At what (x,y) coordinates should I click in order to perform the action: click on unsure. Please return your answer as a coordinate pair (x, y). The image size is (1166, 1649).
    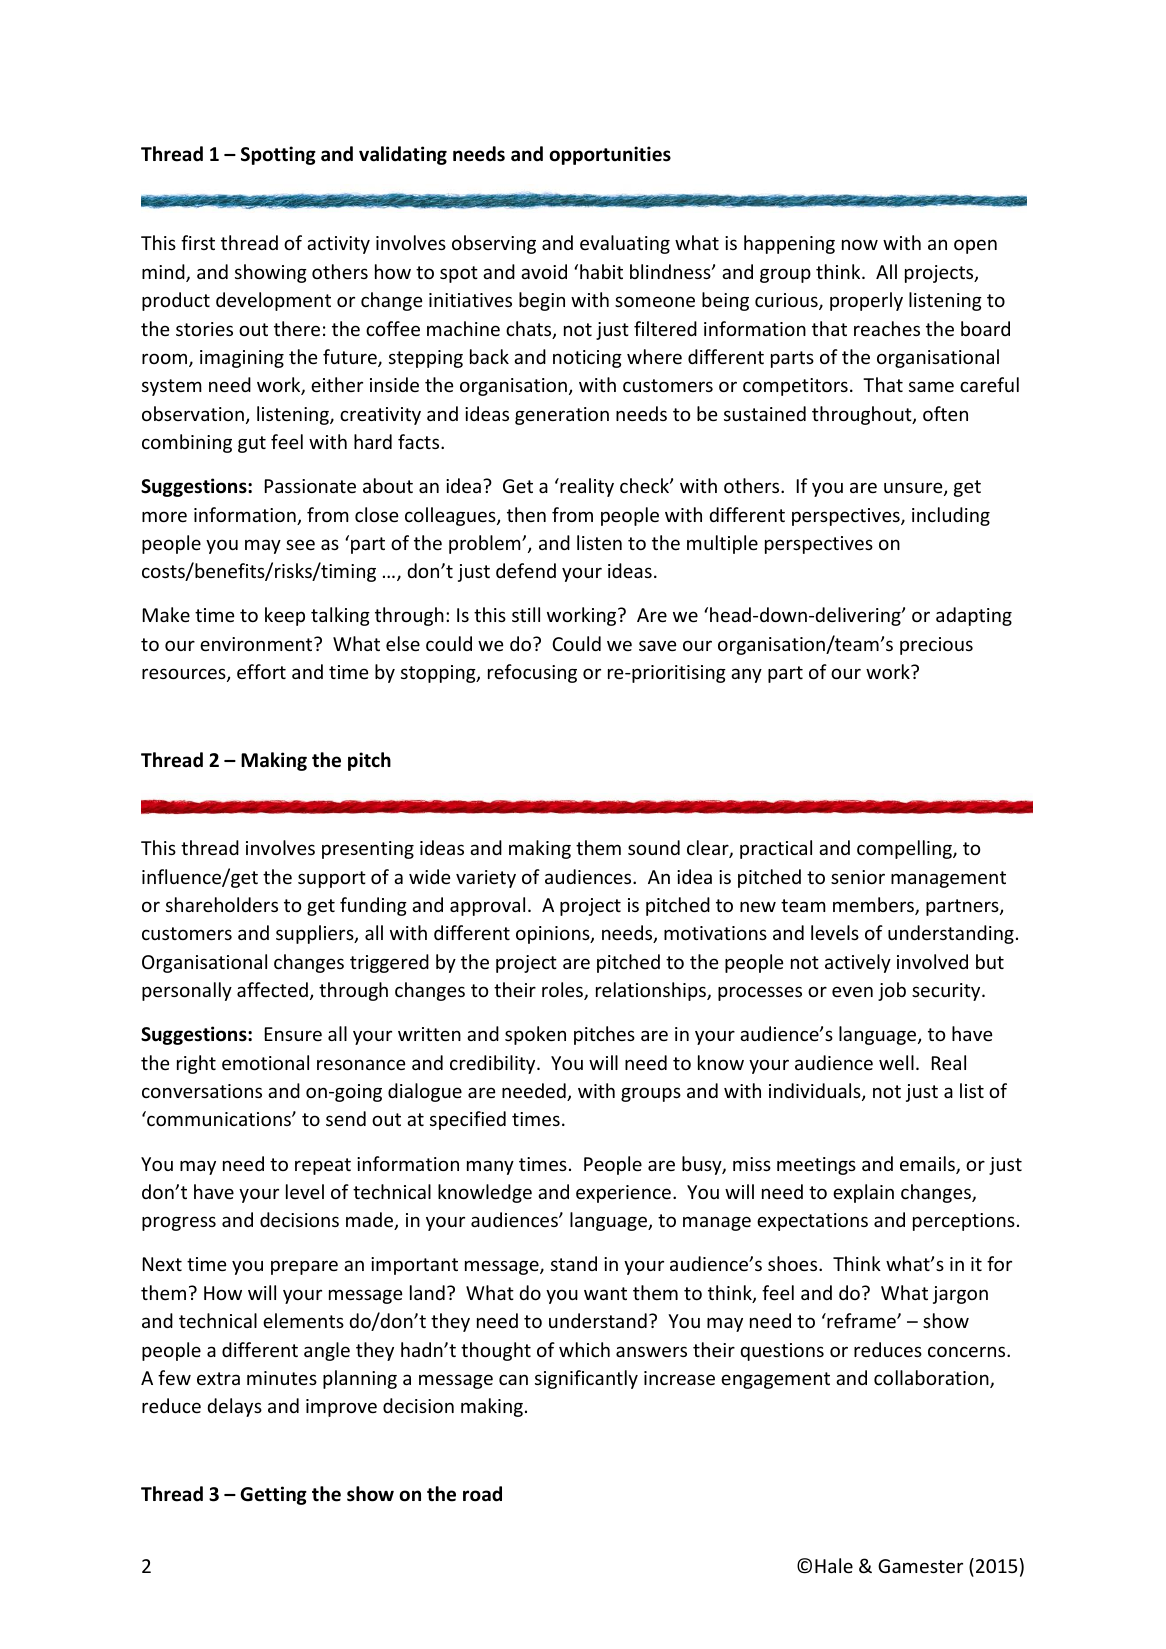
    Looking at the image, I should click on (914, 489).
